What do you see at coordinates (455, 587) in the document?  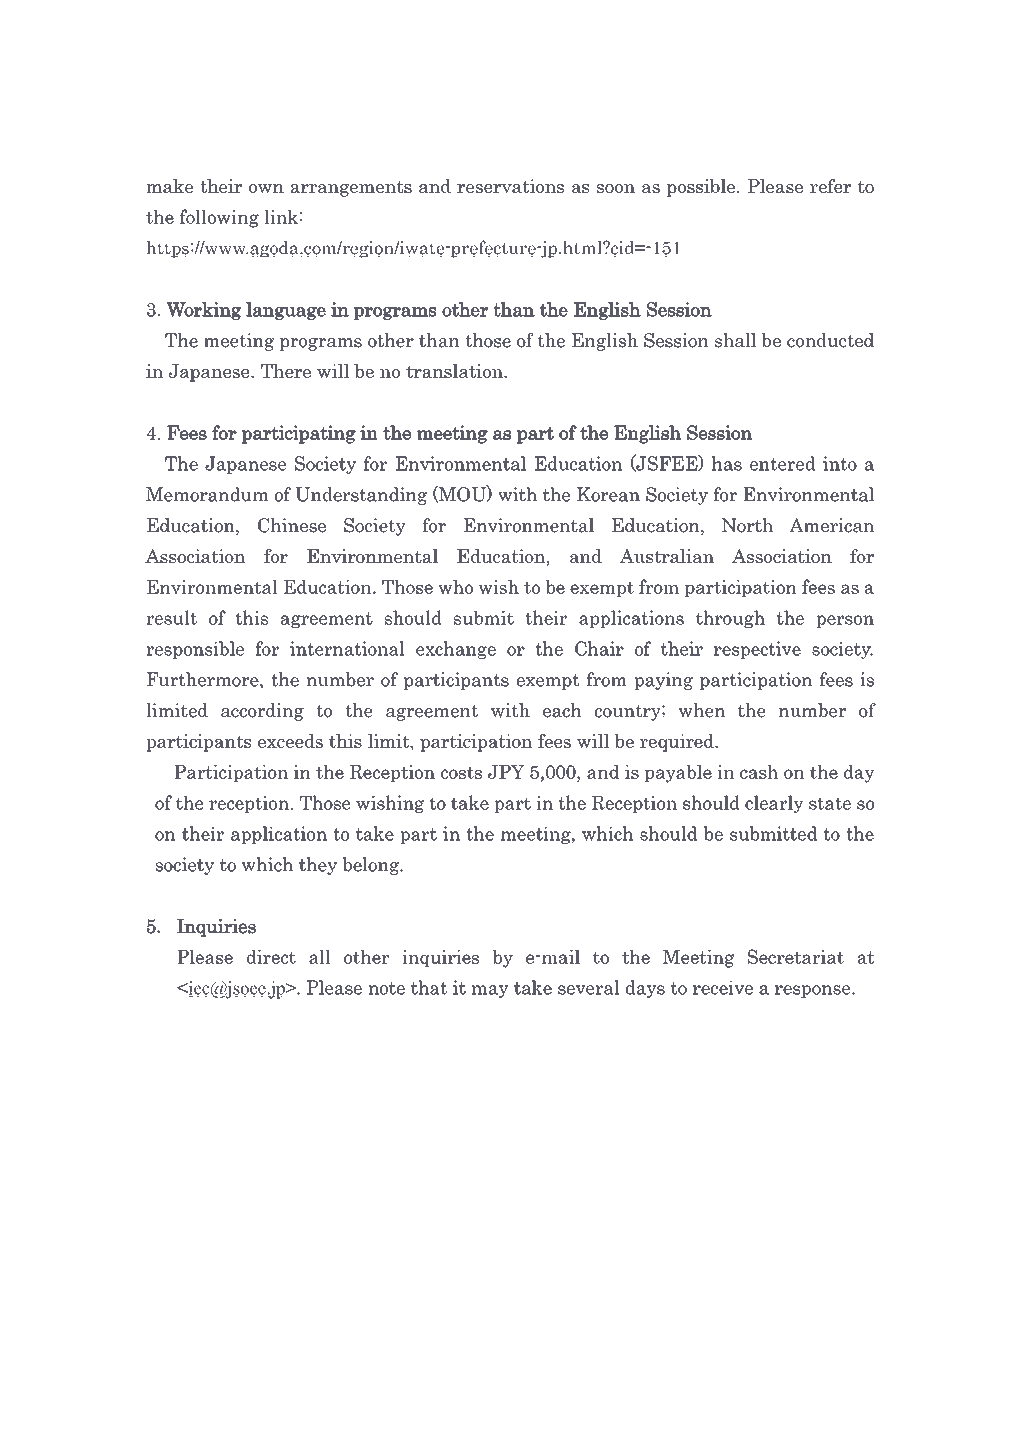 I see `who` at bounding box center [455, 587].
